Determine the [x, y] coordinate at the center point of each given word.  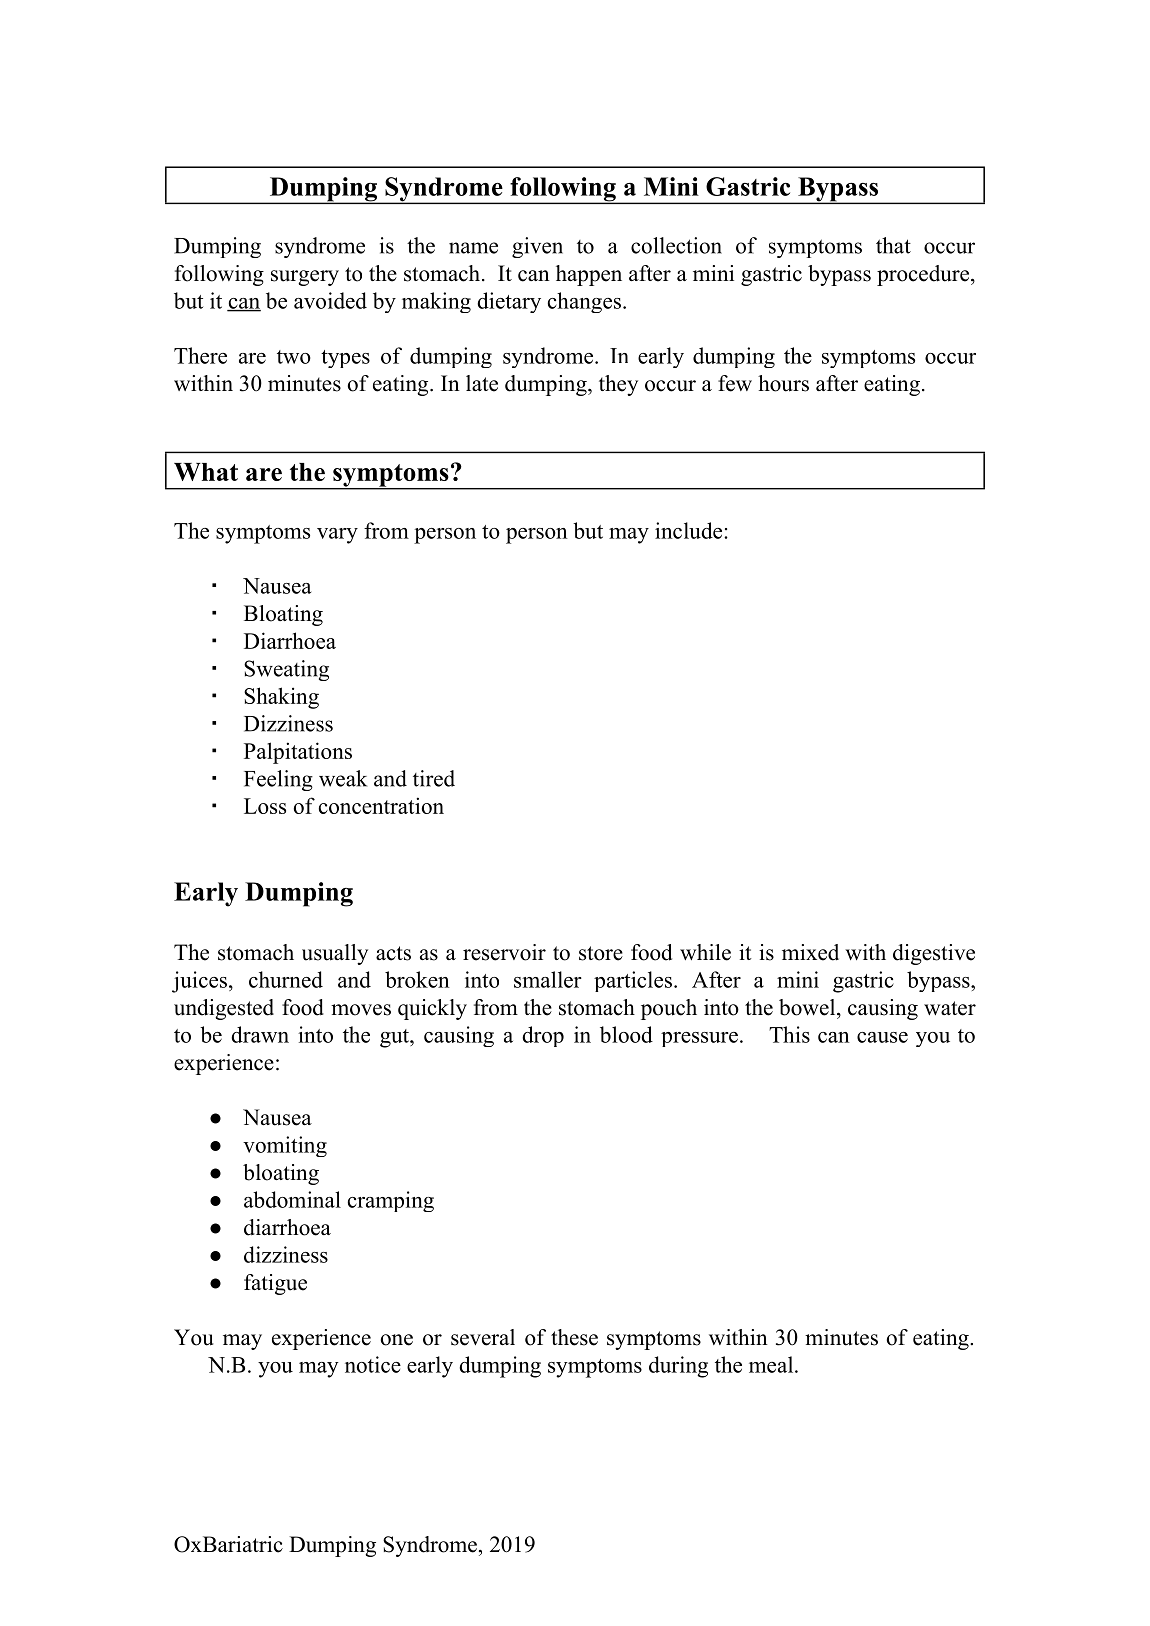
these [574, 1337]
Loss [265, 806]
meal [771, 1364]
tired [434, 778]
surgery [305, 278]
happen [589, 275]
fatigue [275, 1284]
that [893, 245]
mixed [810, 952]
